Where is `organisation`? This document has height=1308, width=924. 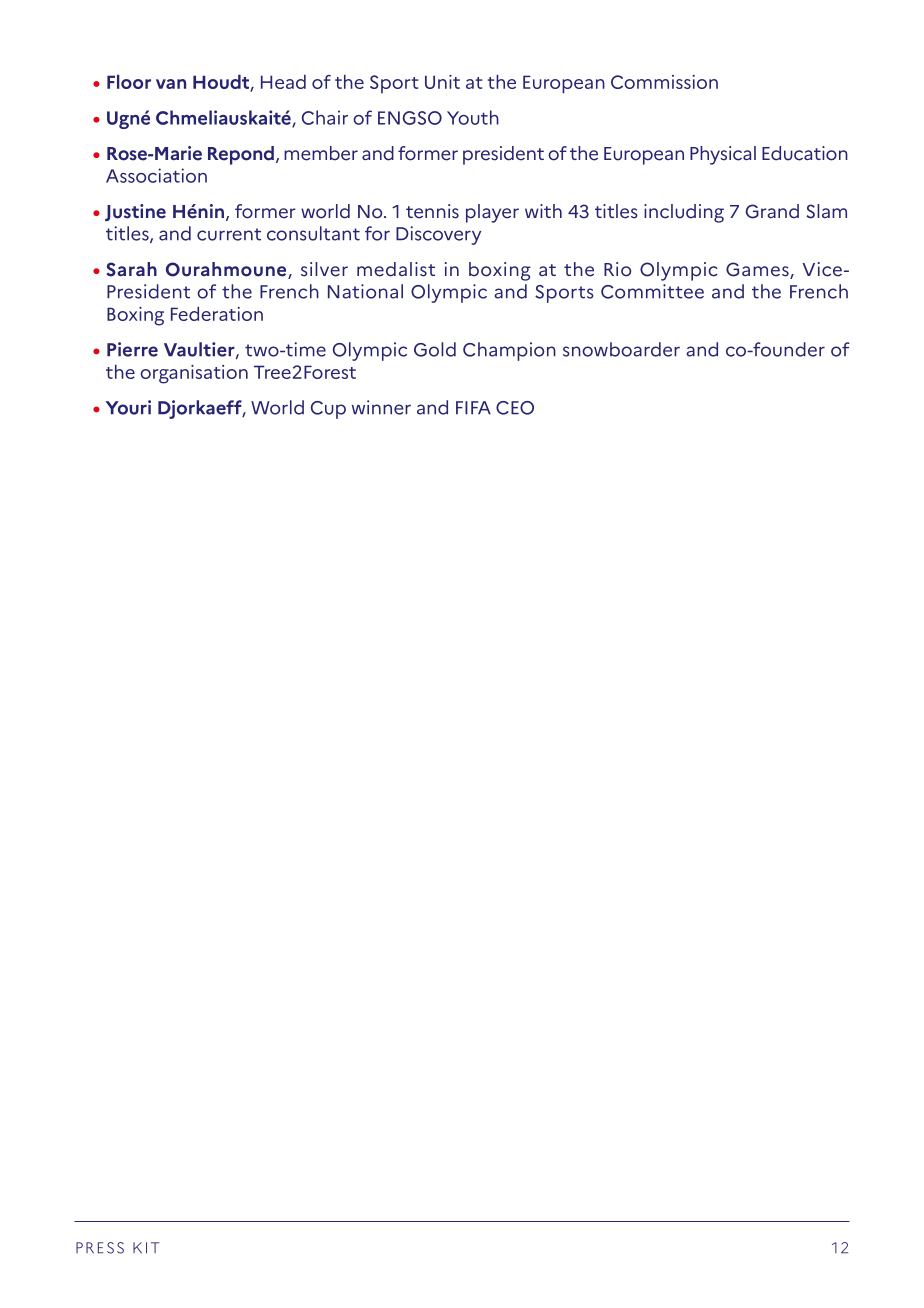 organisation is located at coordinates (194, 374).
